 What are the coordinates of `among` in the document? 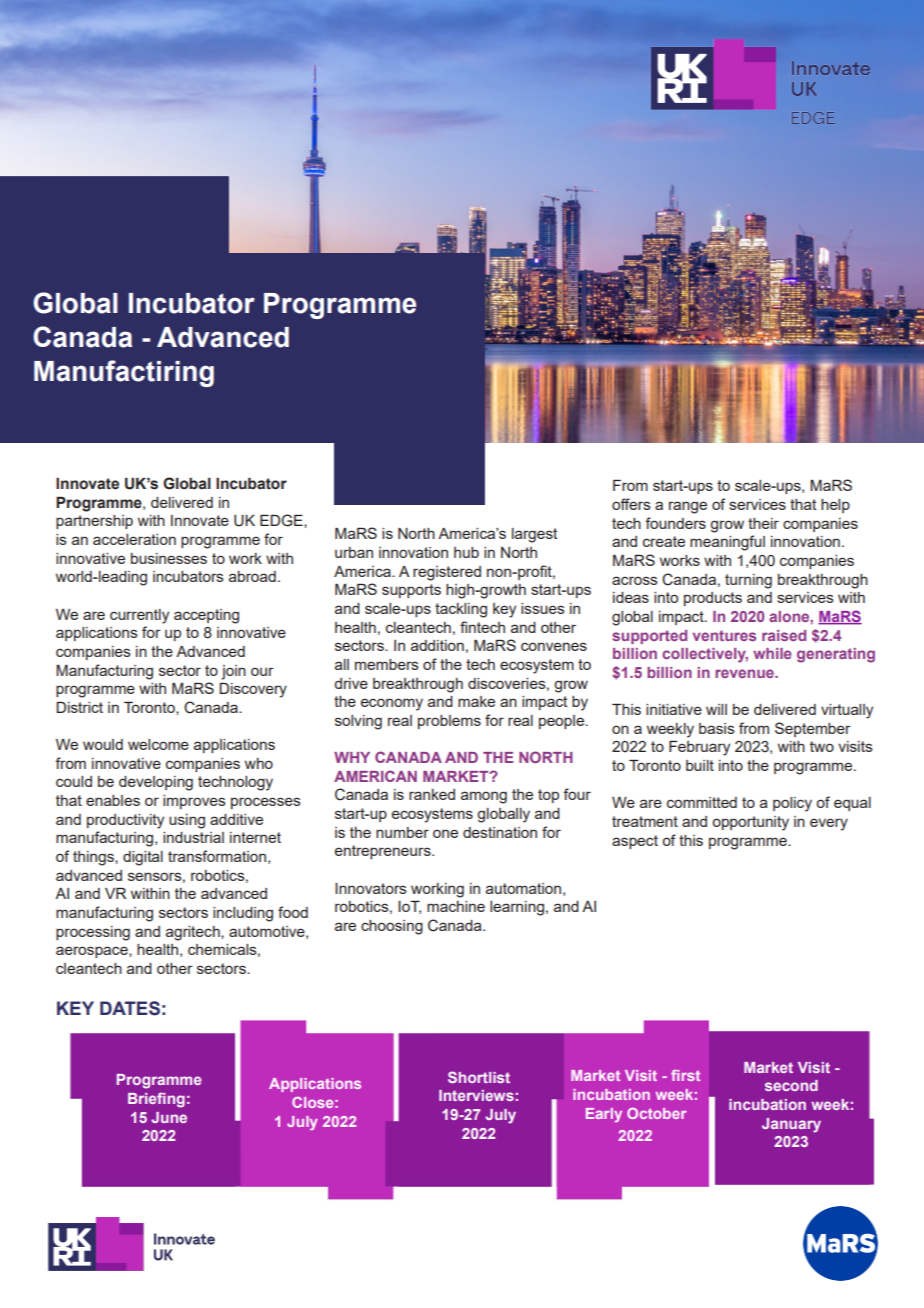 It's located at (484, 797).
